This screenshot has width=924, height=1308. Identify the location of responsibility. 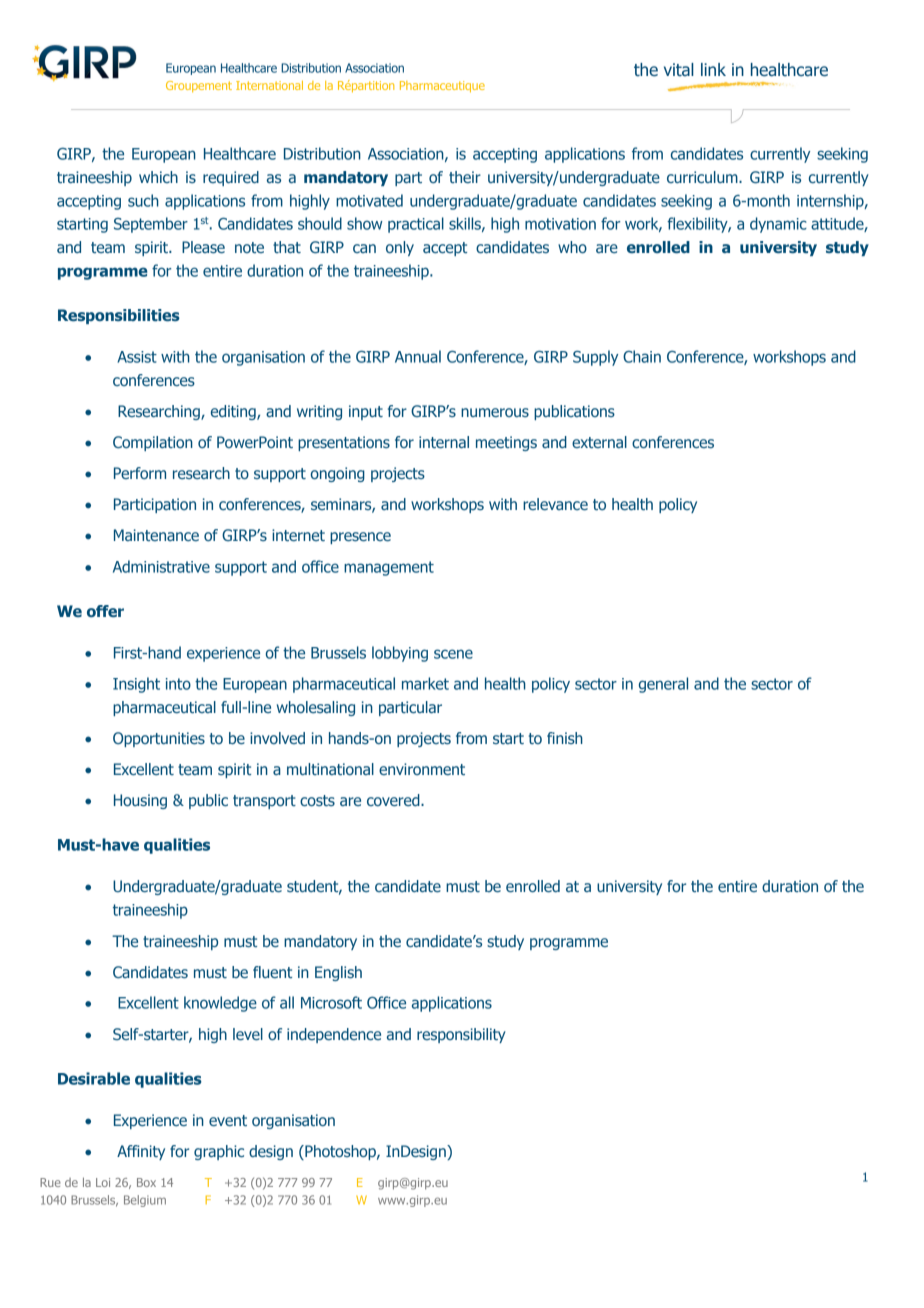
(461, 1035).
